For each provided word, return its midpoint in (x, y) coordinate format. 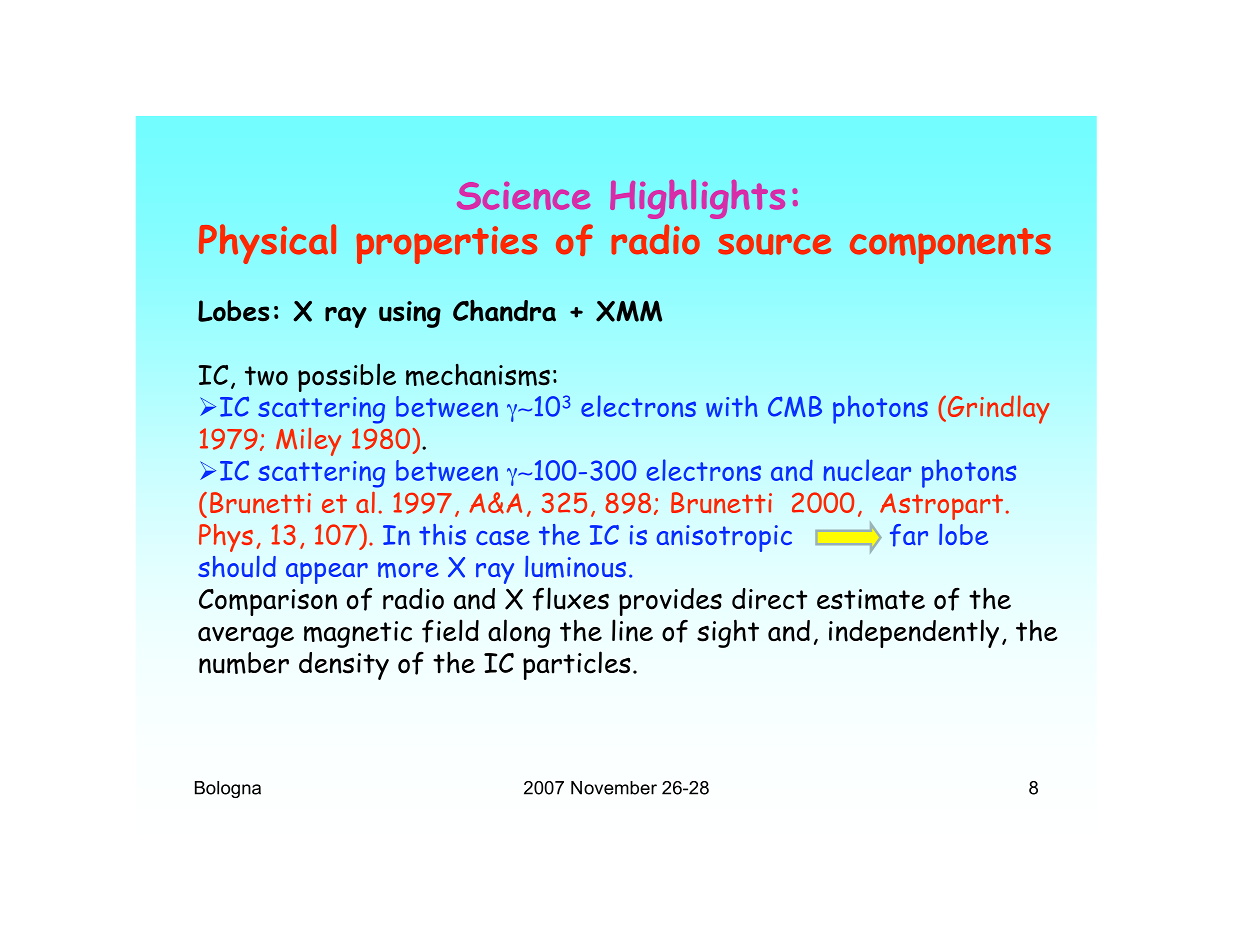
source (774, 244)
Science (523, 196)
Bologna (228, 789)
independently (914, 633)
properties (446, 245)
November (614, 788)
